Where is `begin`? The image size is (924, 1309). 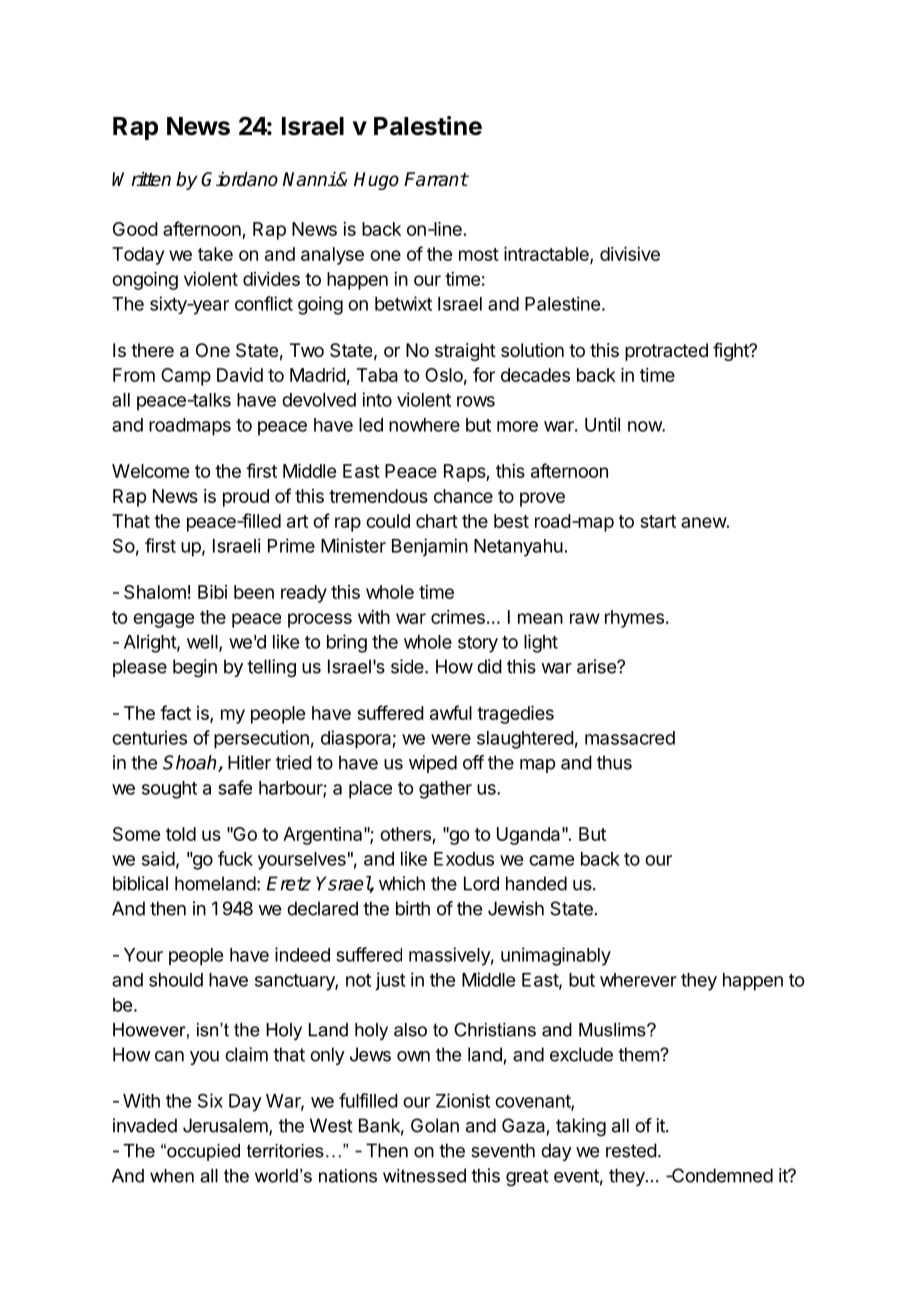
begin is located at coordinates (195, 668).
